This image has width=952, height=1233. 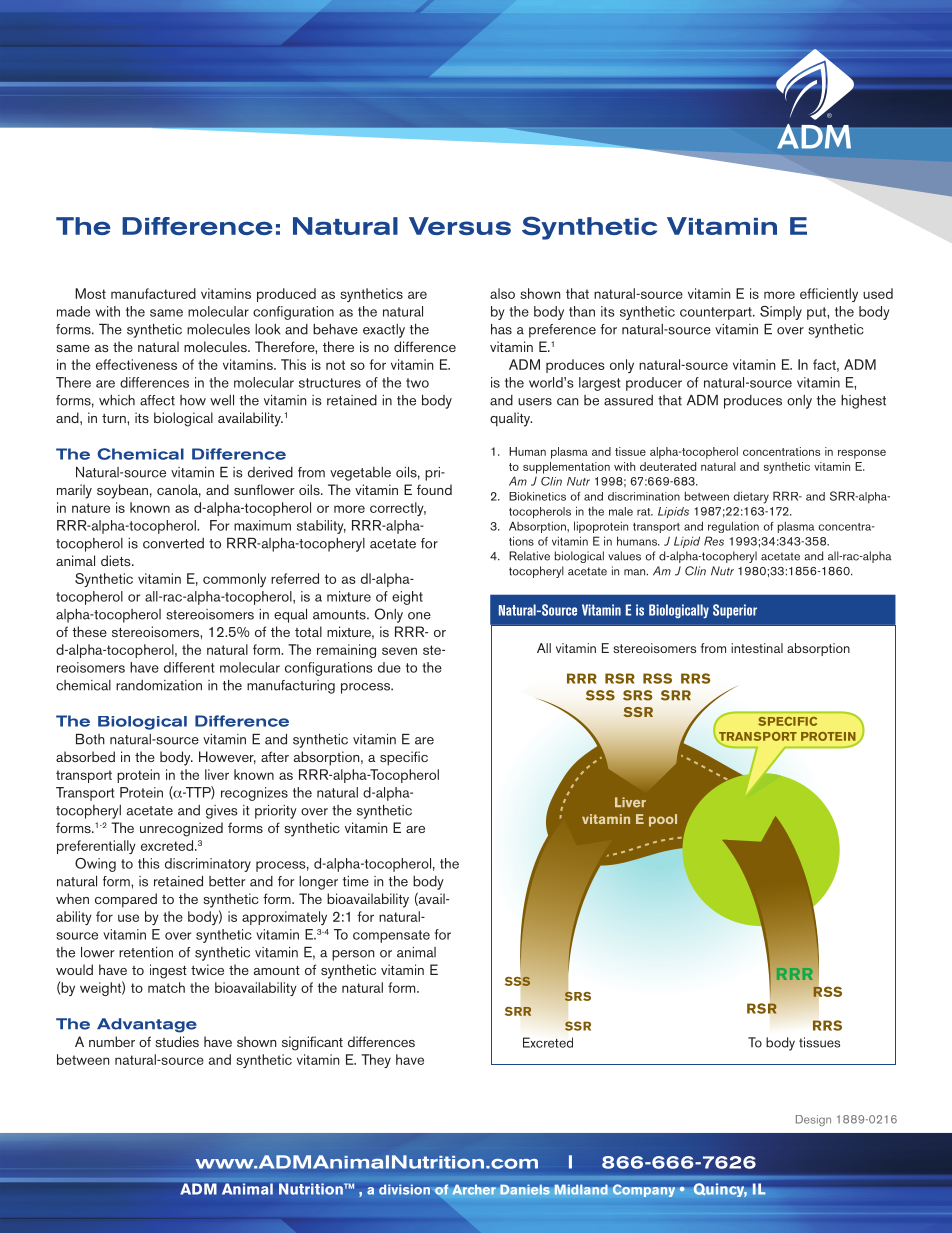 What do you see at coordinates (146, 952) in the image?
I see `retention` at bounding box center [146, 952].
